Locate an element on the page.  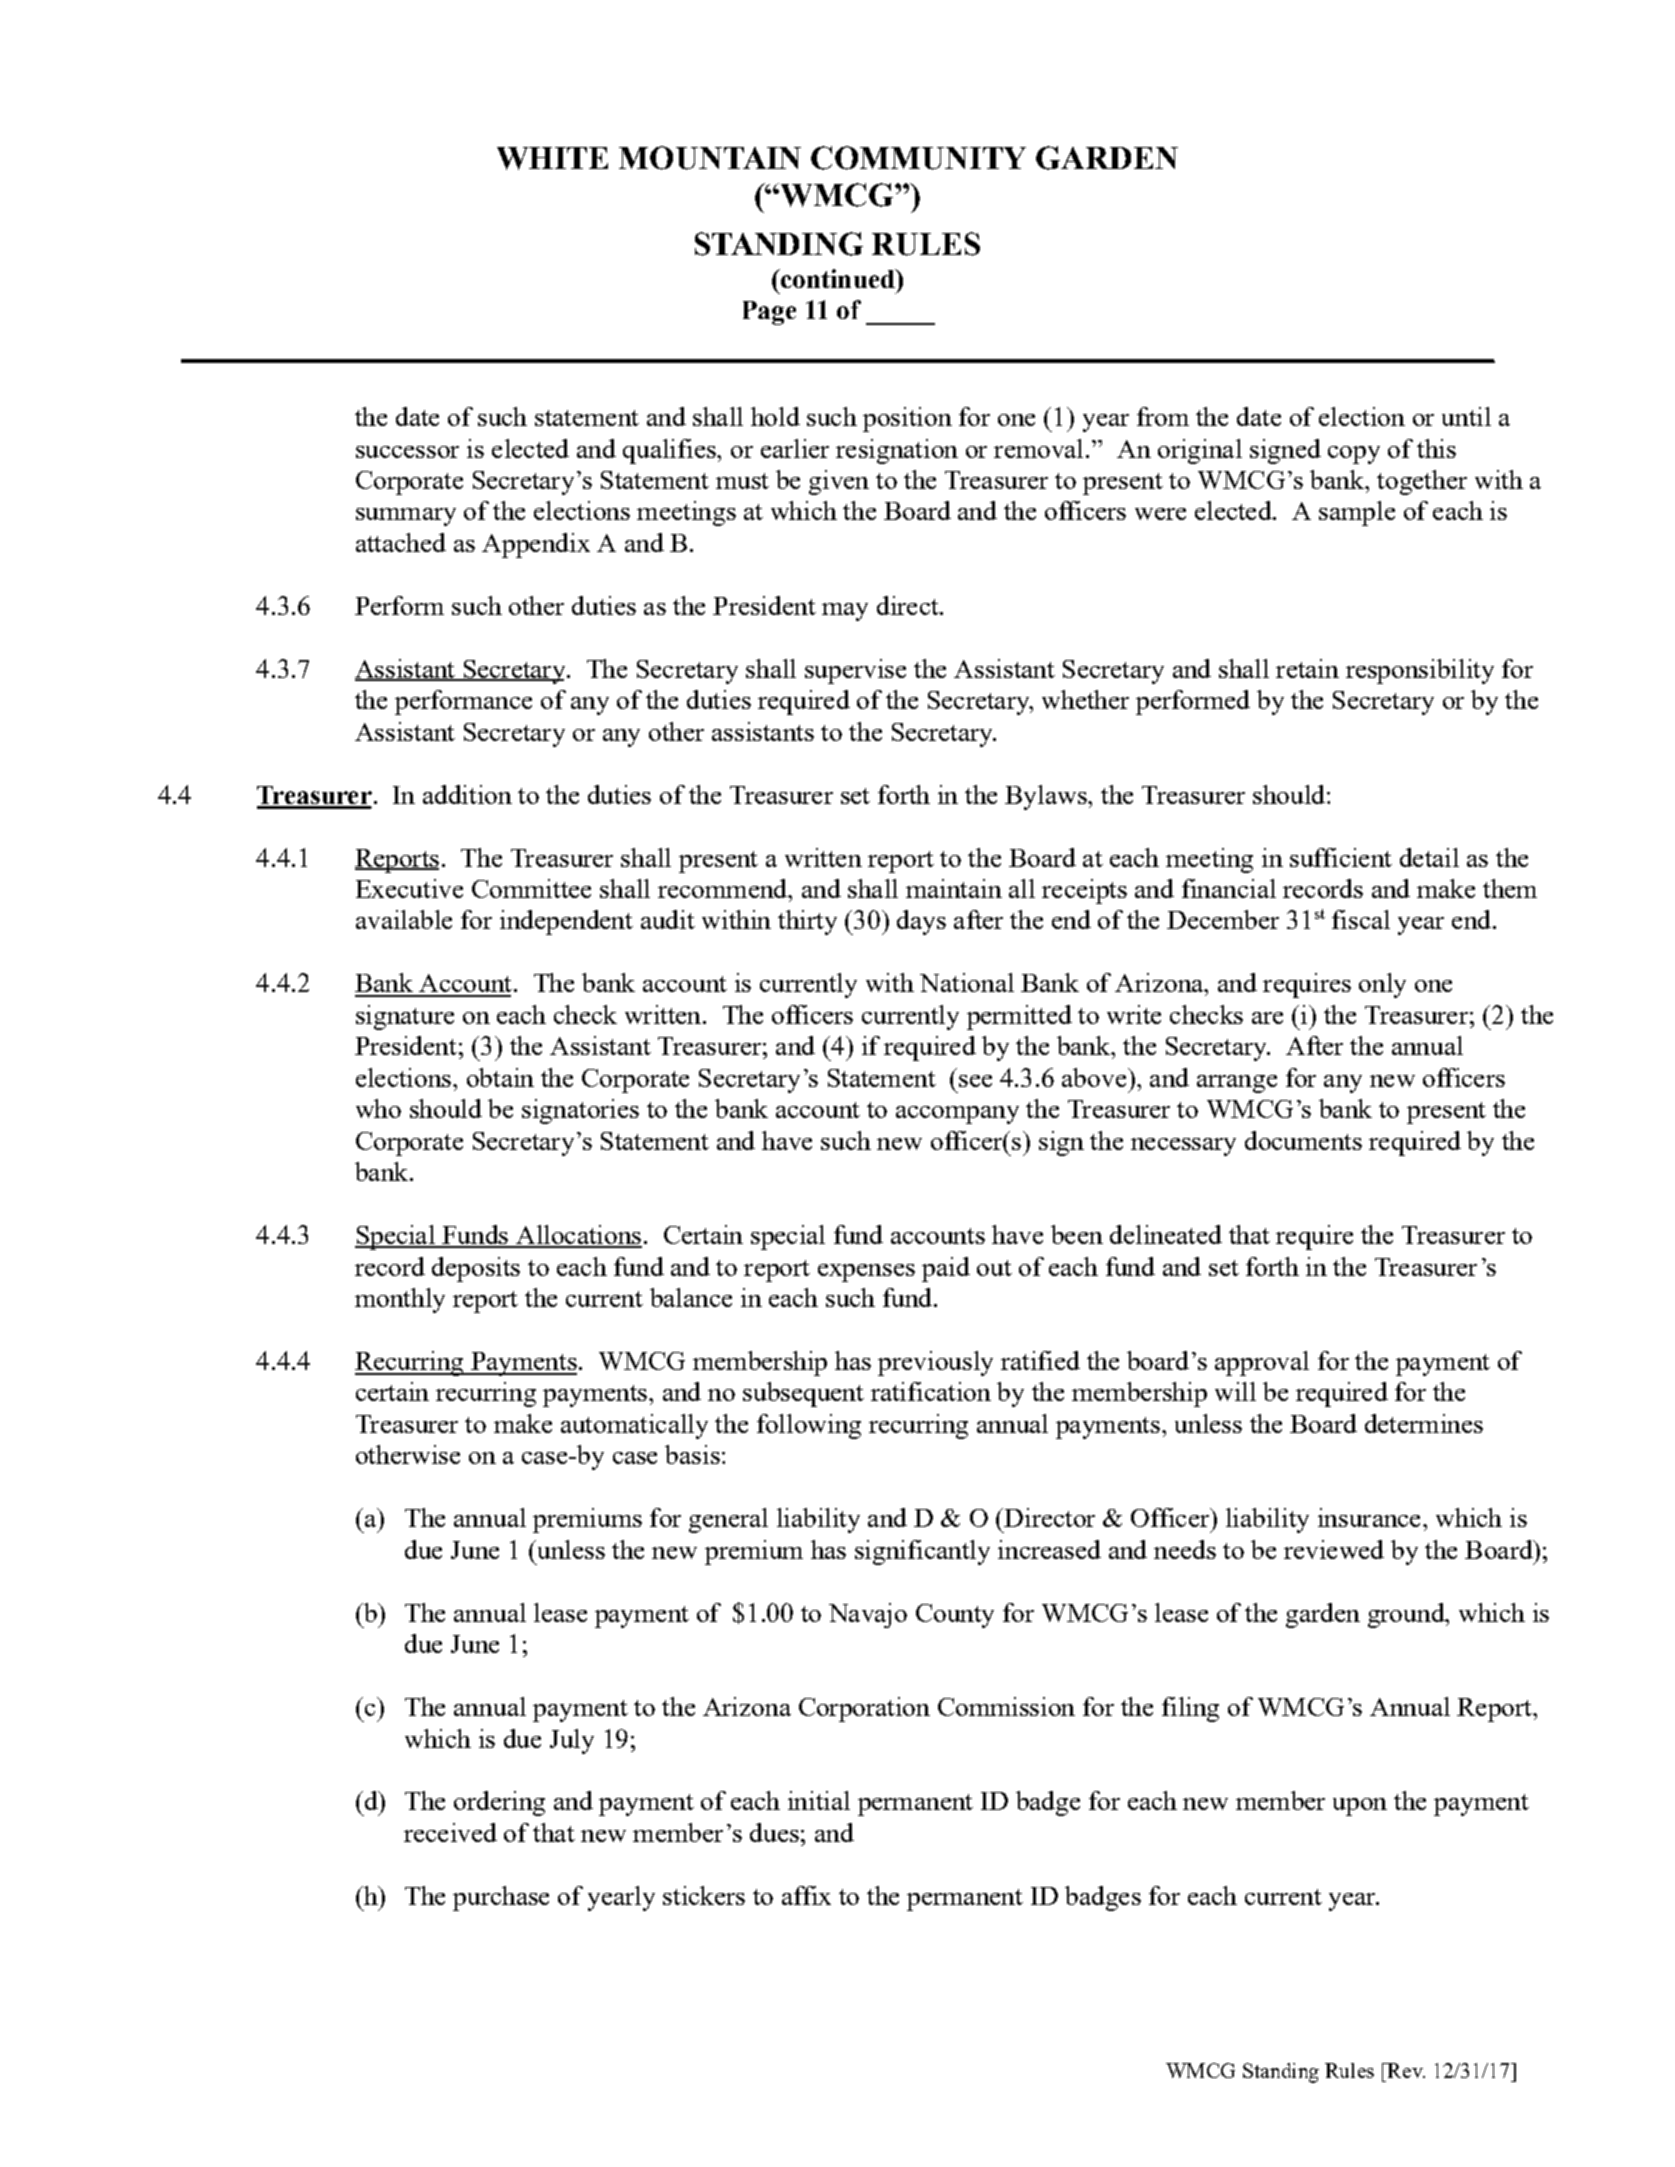
only is located at coordinates (1382, 985).
